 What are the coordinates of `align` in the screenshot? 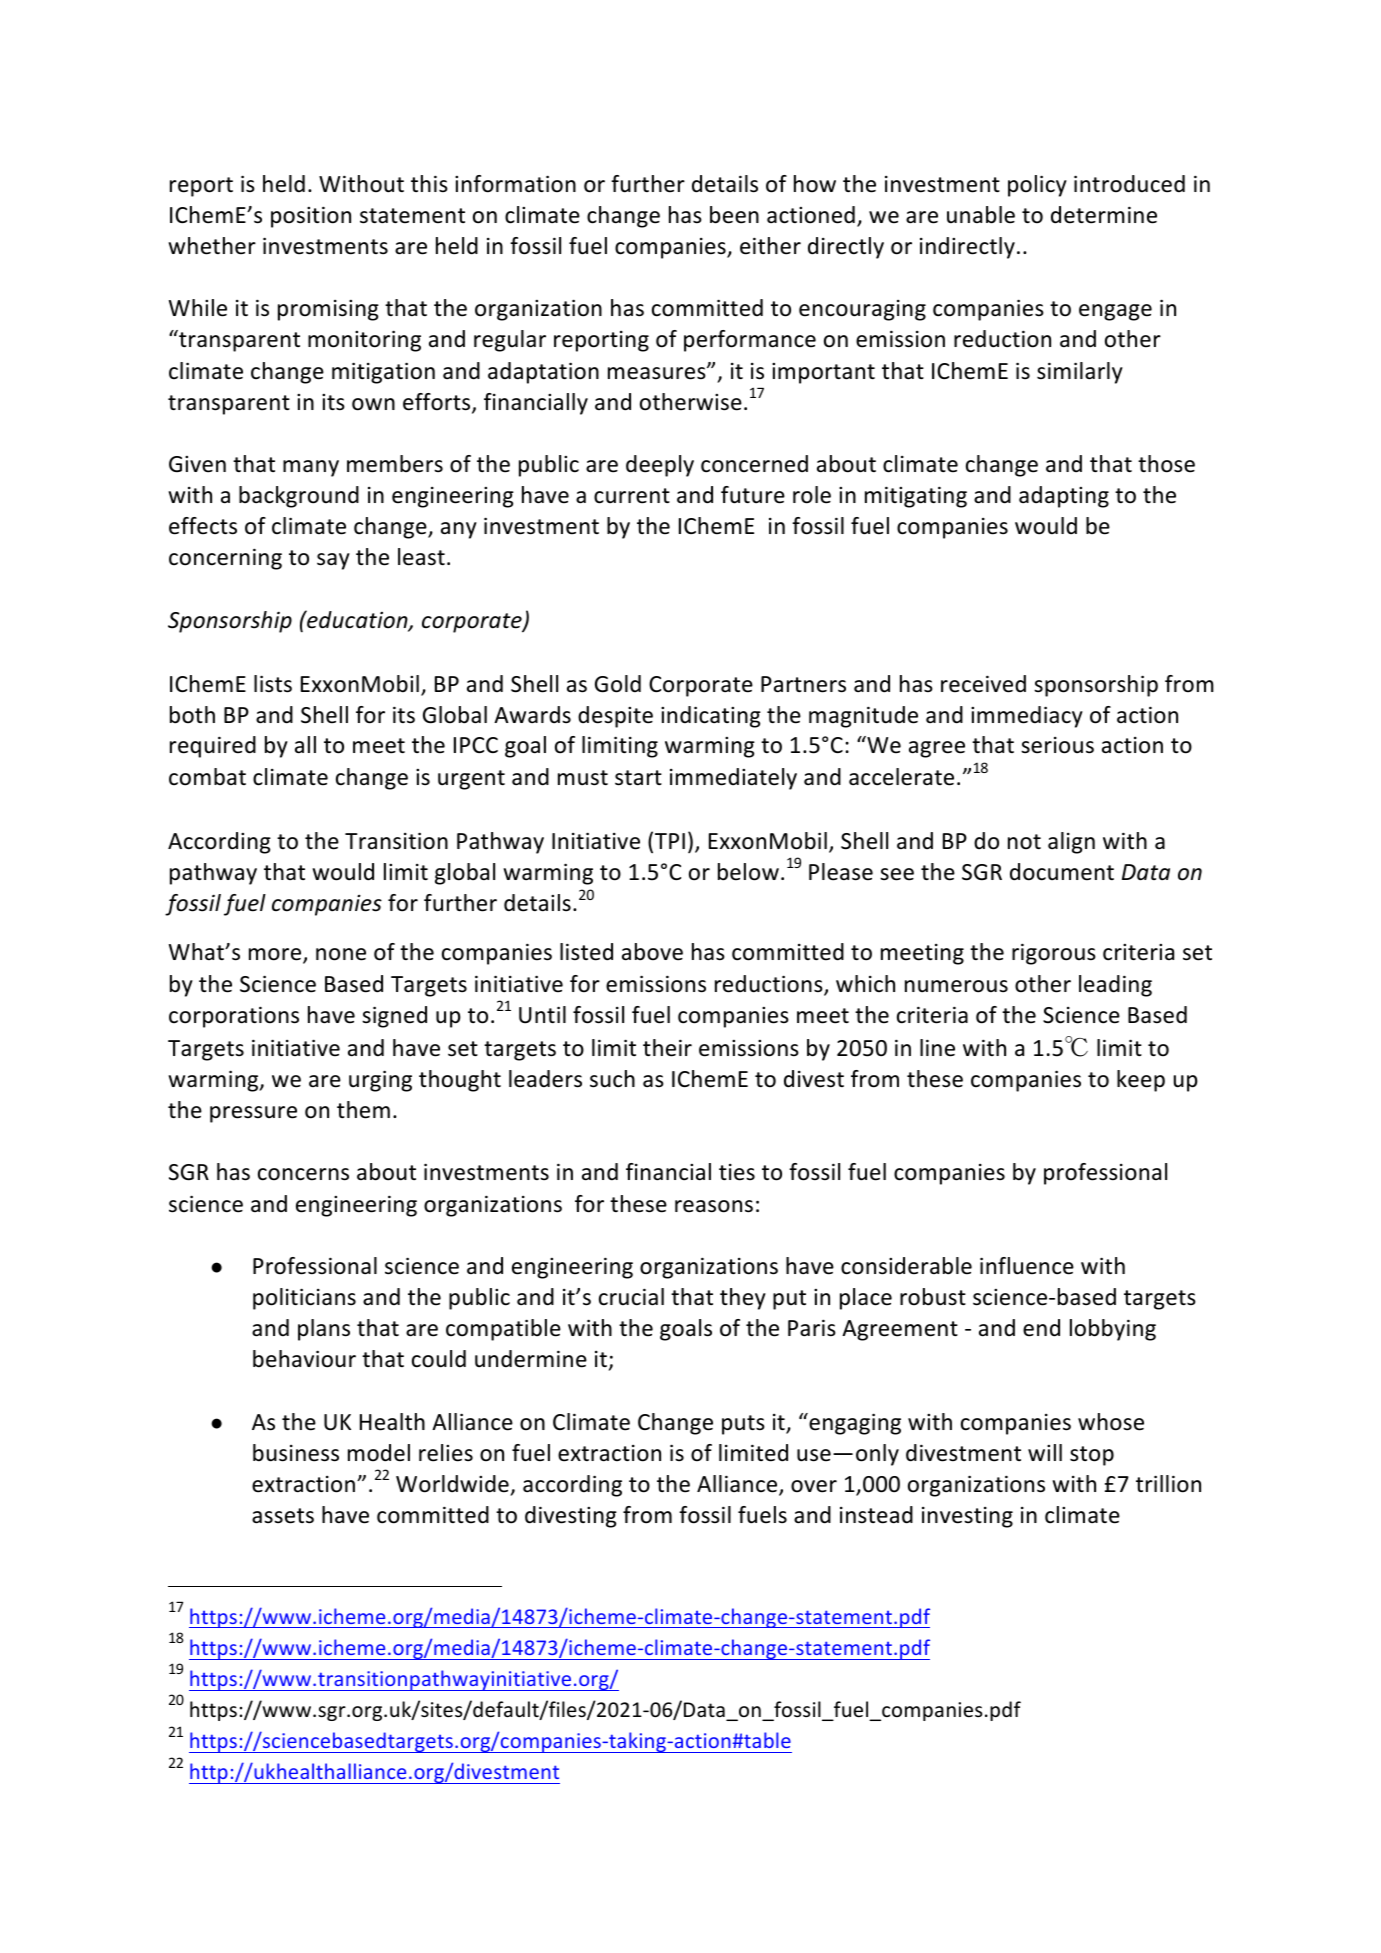 It's located at (1071, 843).
